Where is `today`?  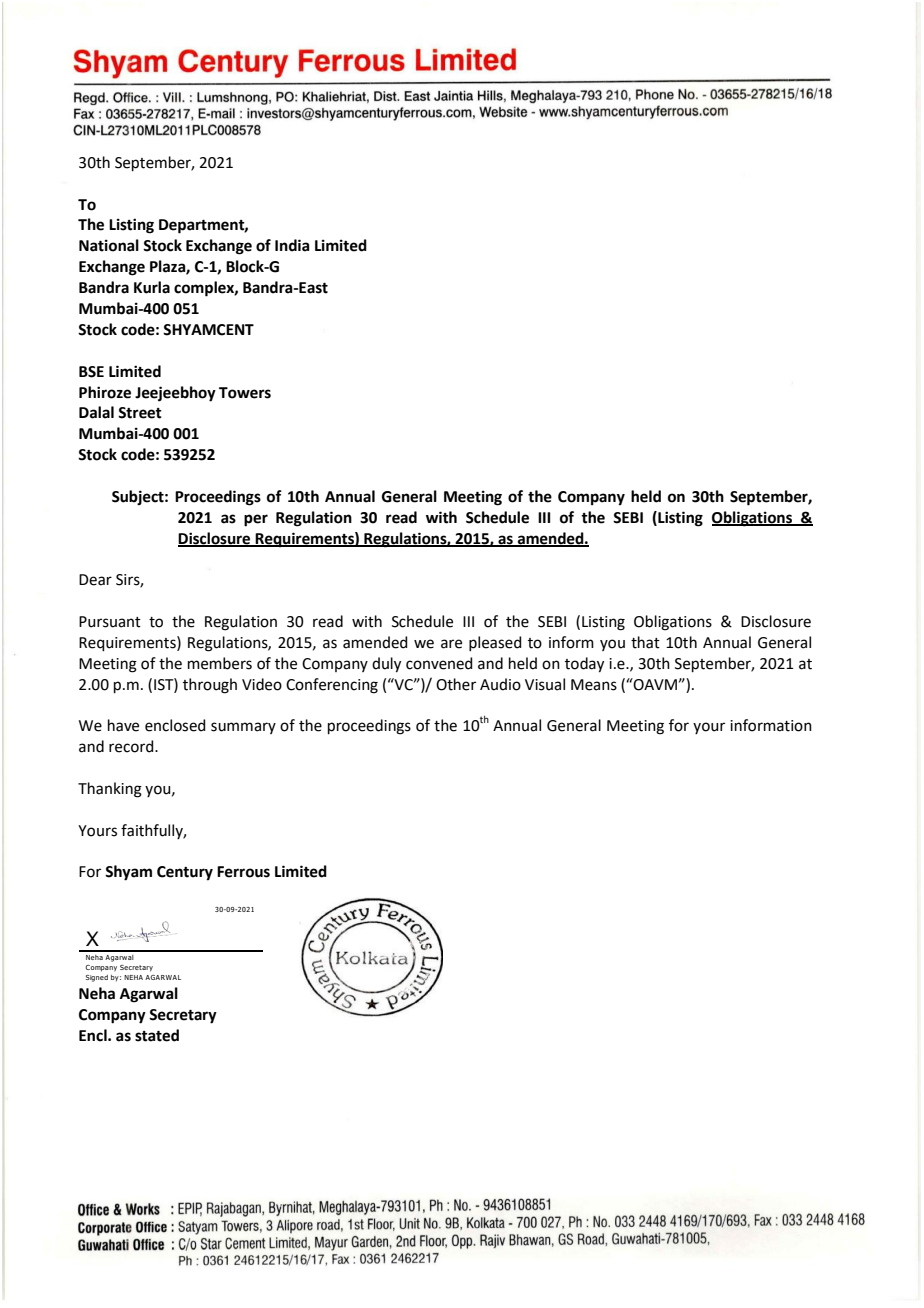 today is located at coordinates (584, 665).
